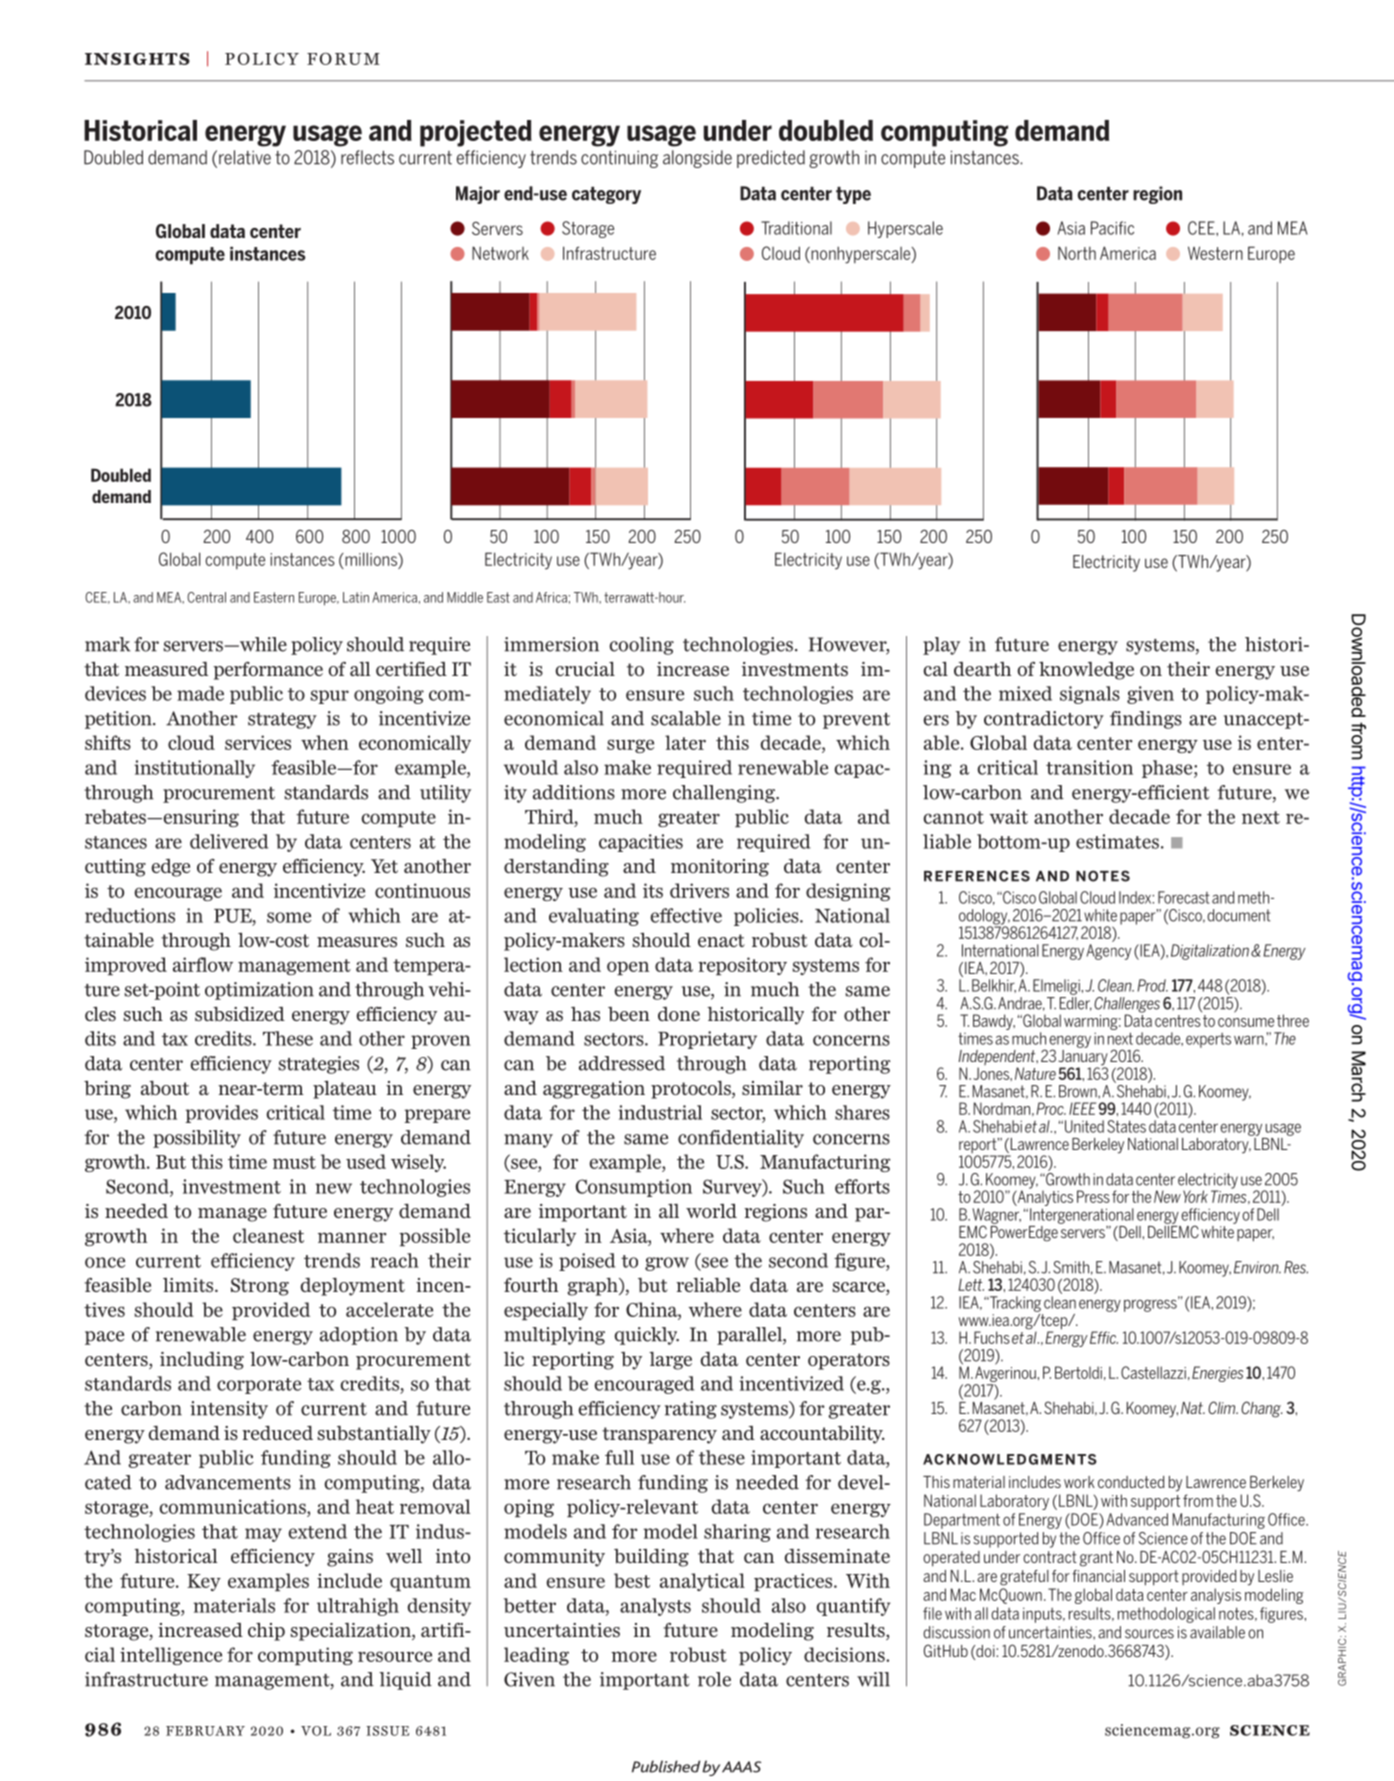  Describe the element at coordinates (1109, 952) in the image. I see `Agency` at that location.
